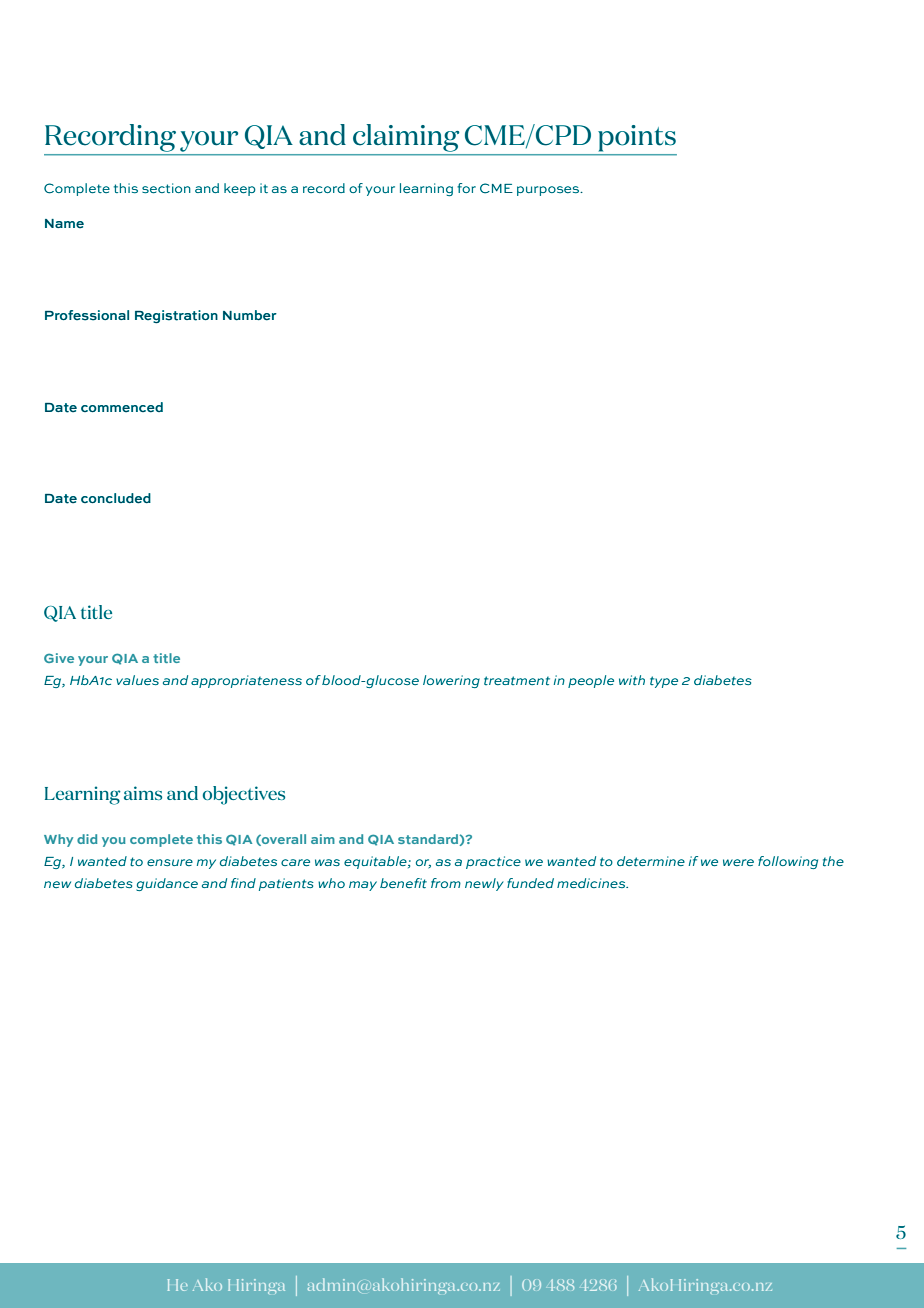  What do you see at coordinates (170, 862) in the document?
I see `ensure` at bounding box center [170, 862].
